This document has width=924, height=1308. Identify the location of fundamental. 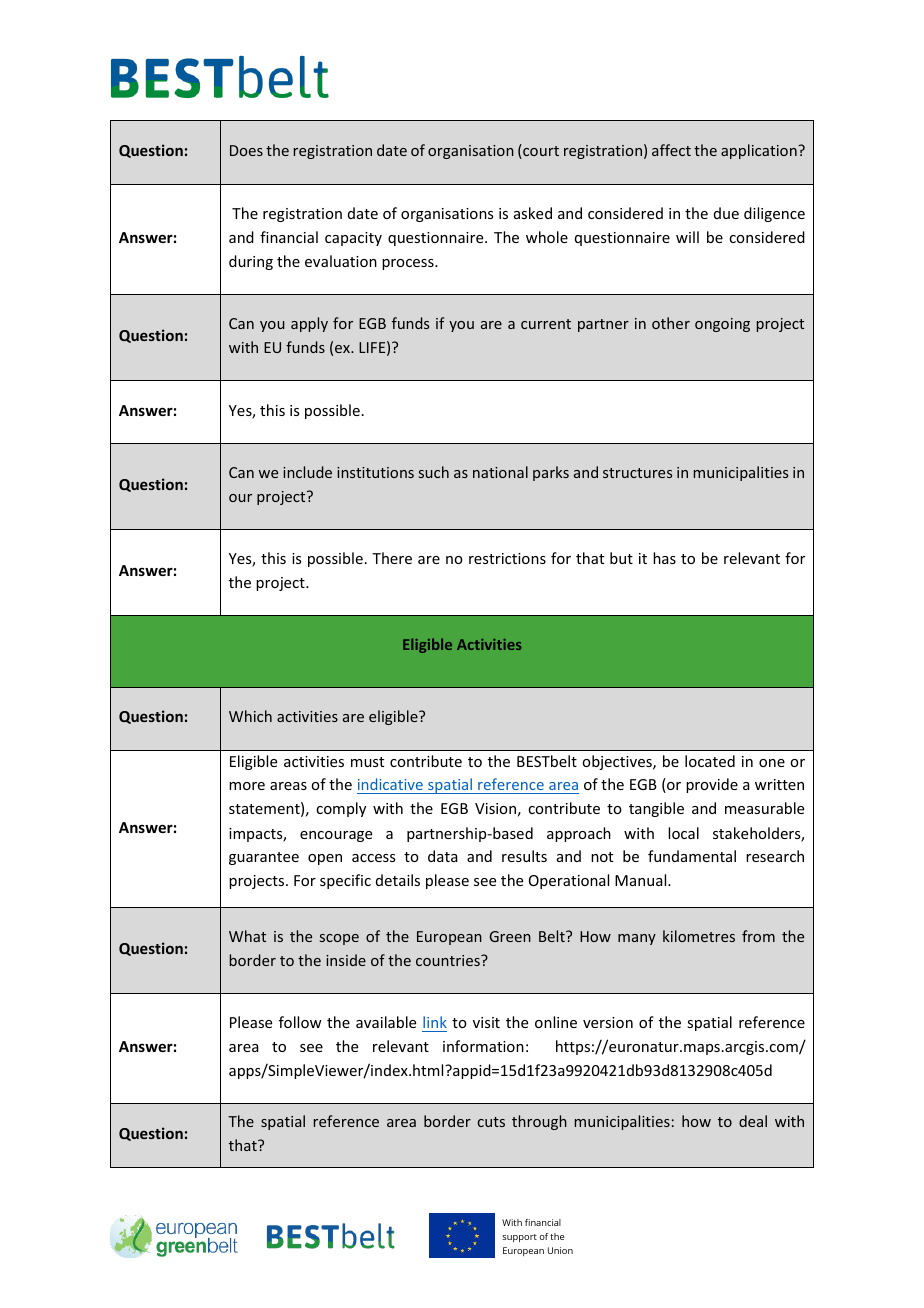
(692, 856).
